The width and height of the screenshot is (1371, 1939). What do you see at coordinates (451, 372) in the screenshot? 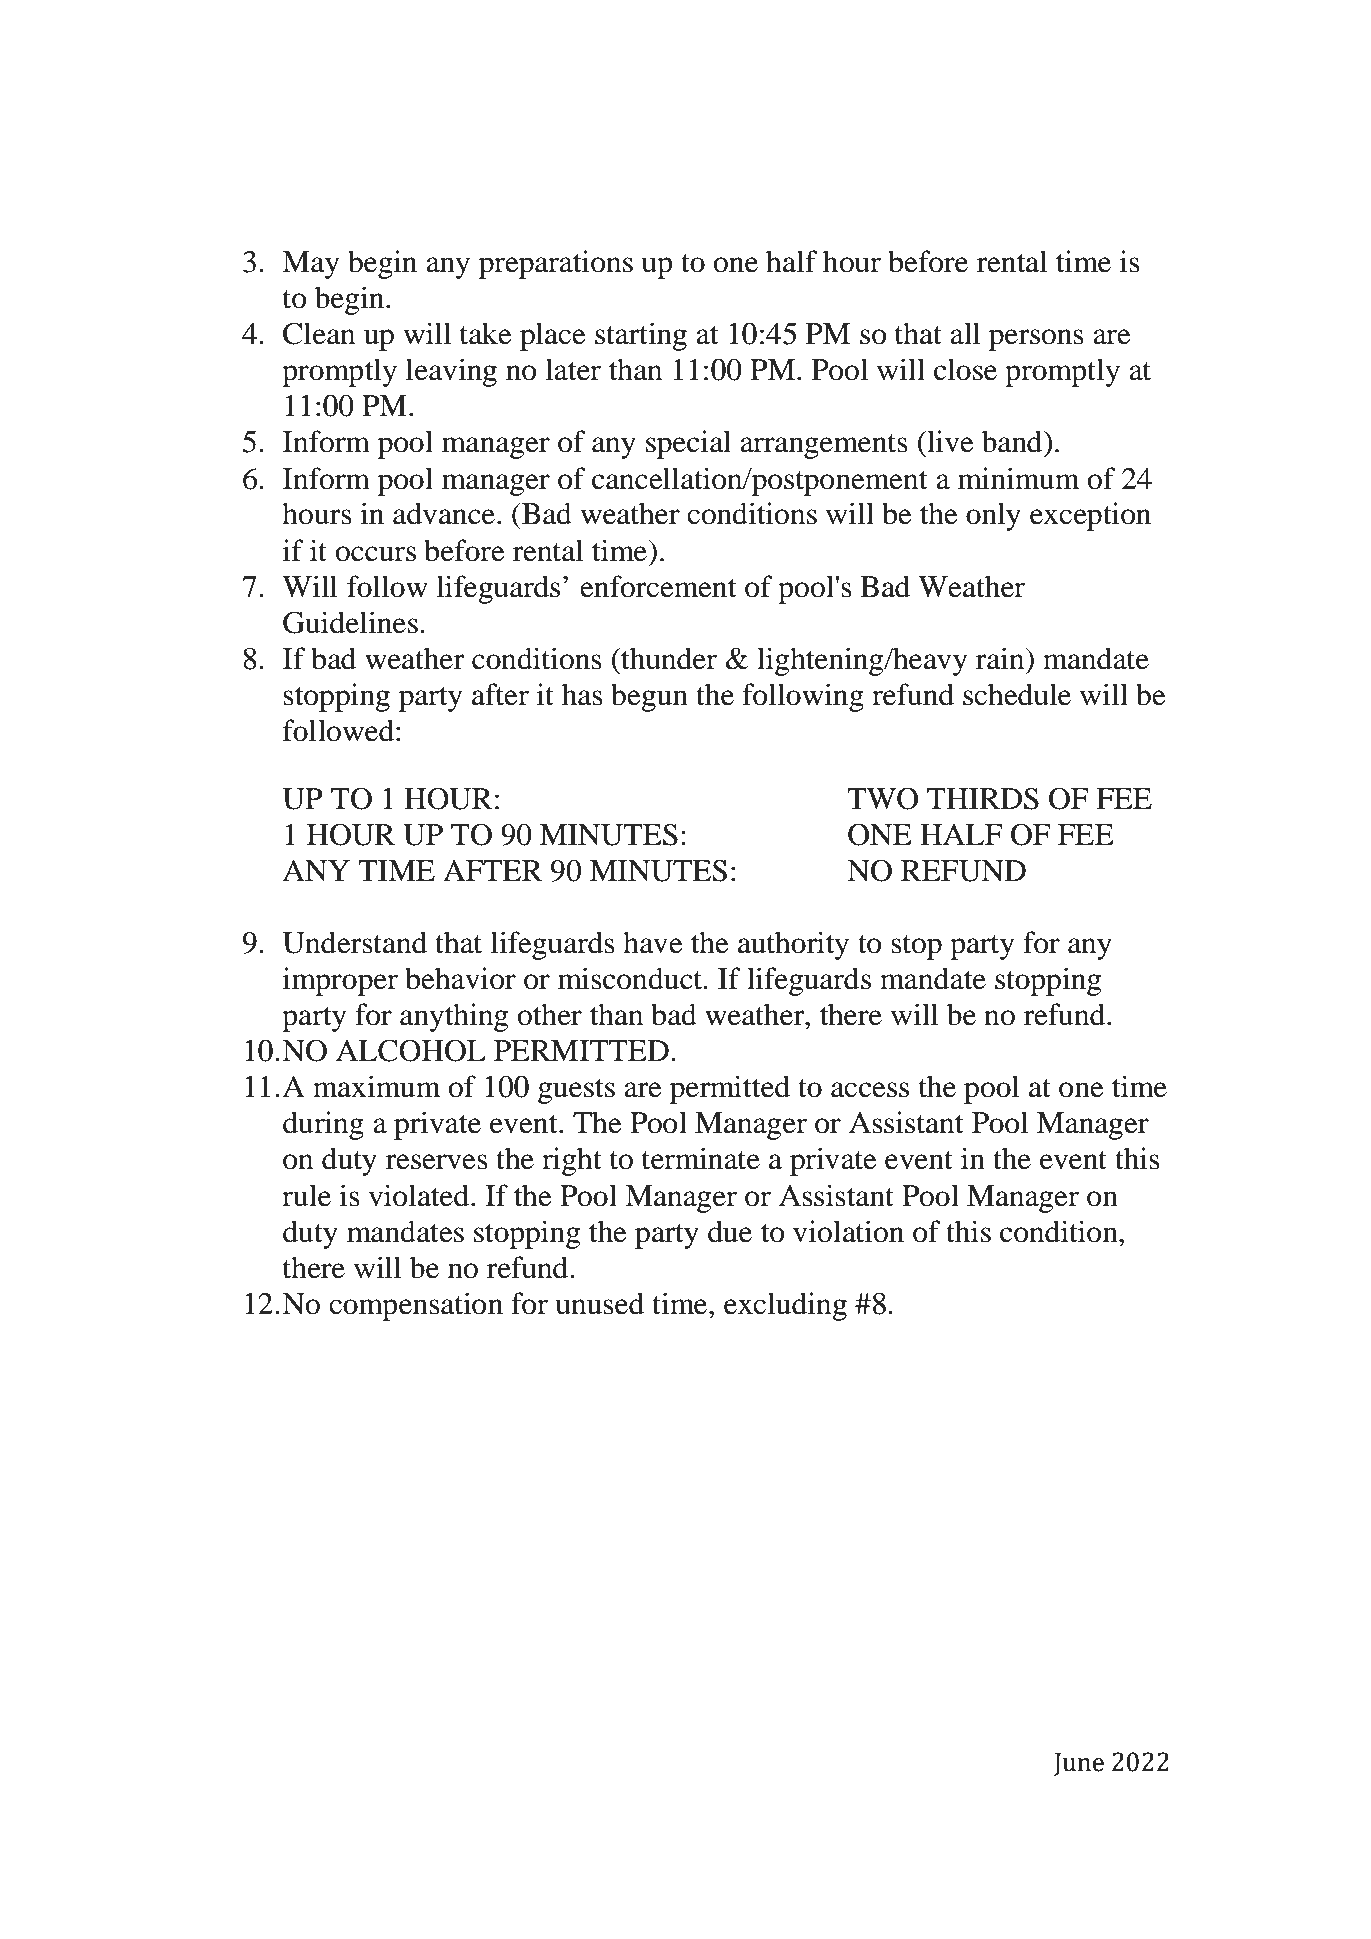
I see `leaving` at bounding box center [451, 372].
